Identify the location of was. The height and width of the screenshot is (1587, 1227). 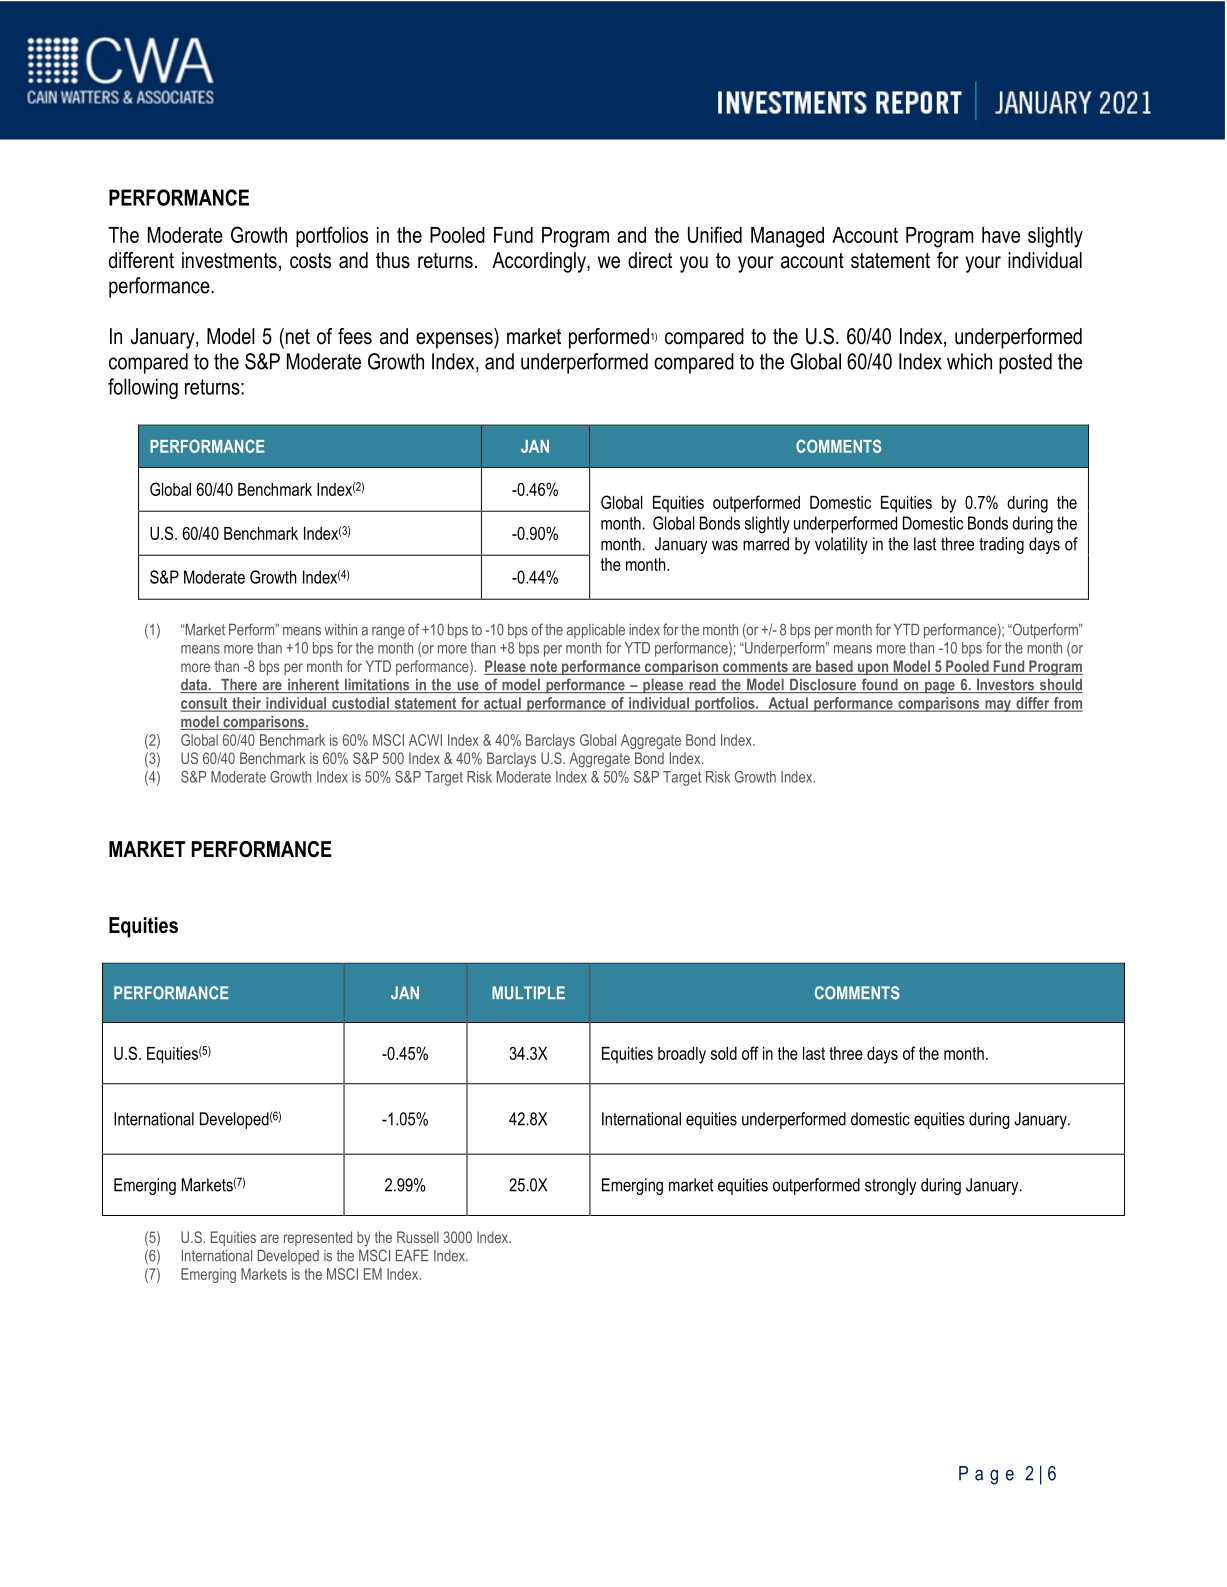
(725, 545).
